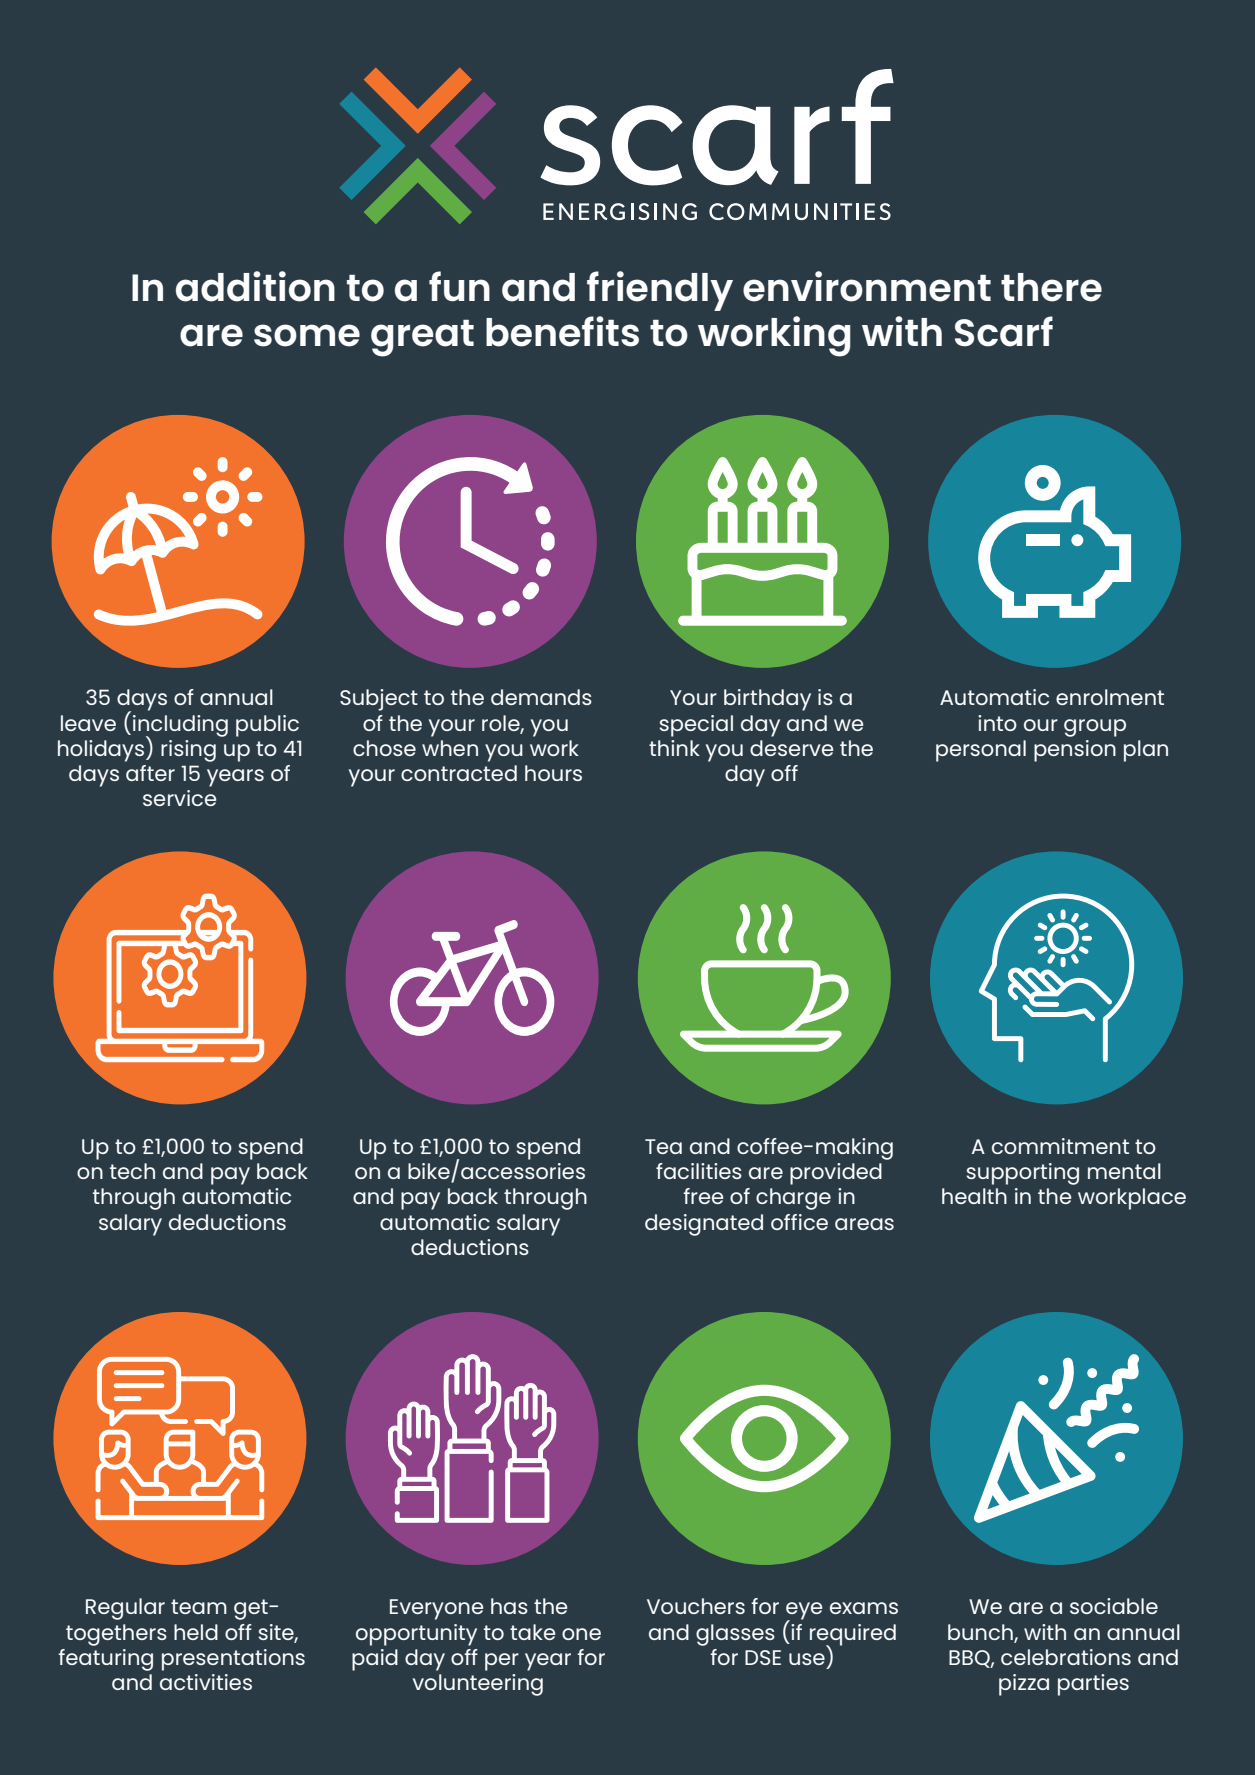 Image resolution: width=1255 pixels, height=1775 pixels. I want to click on there, so click(1051, 287).
